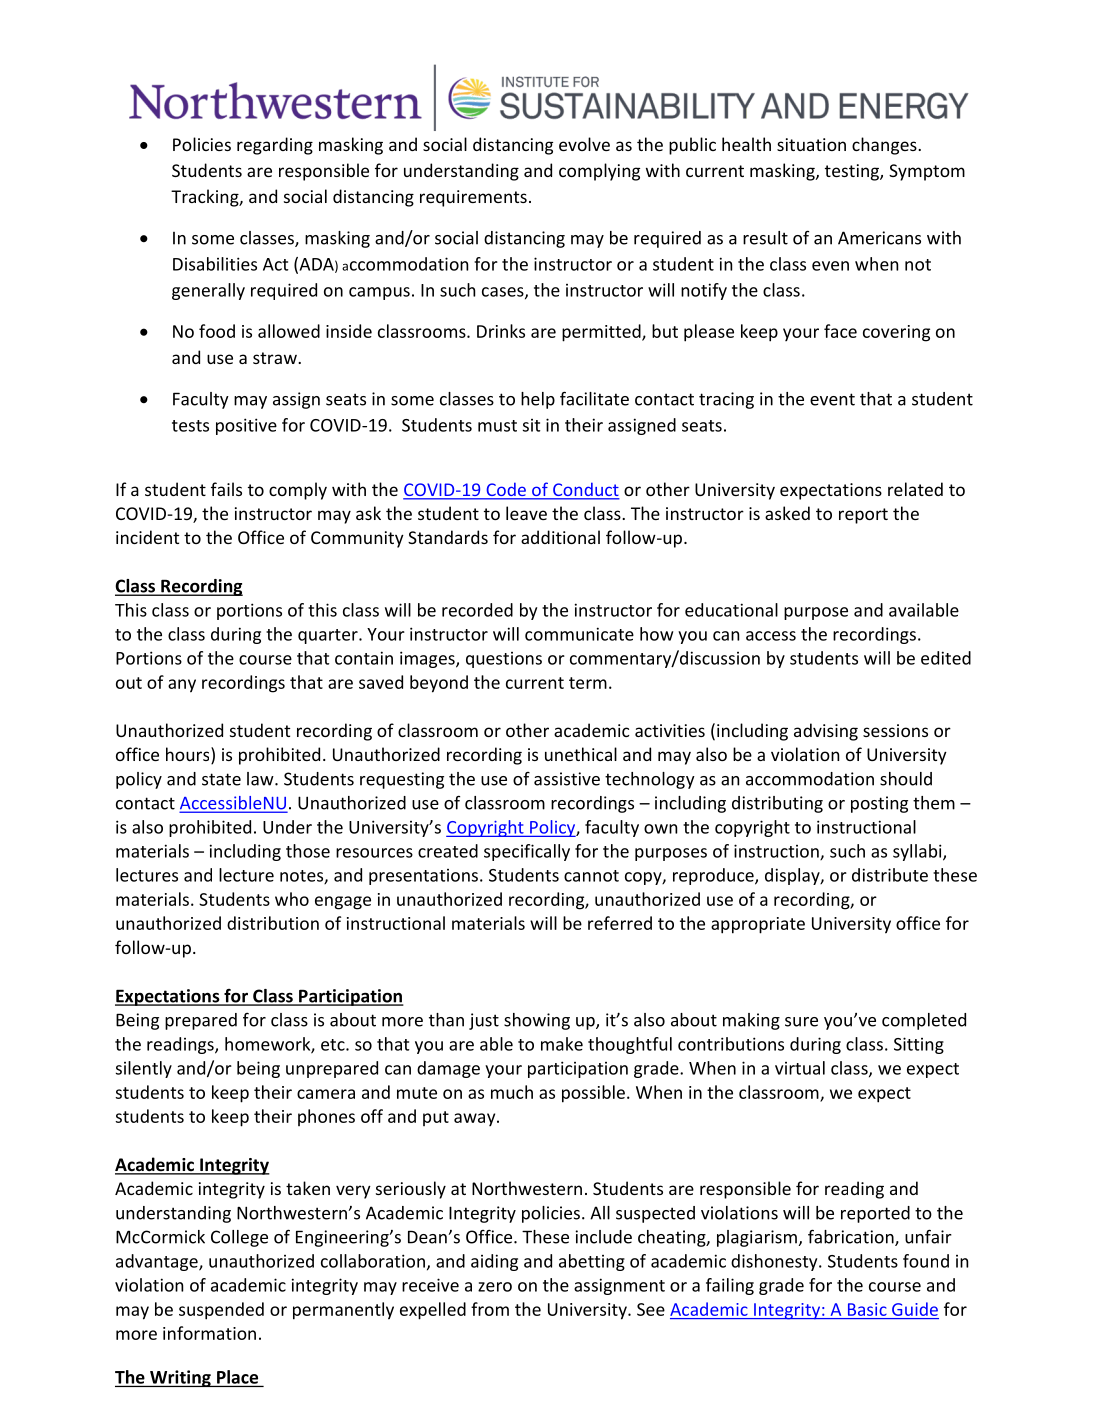  I want to click on advising, so click(826, 732).
